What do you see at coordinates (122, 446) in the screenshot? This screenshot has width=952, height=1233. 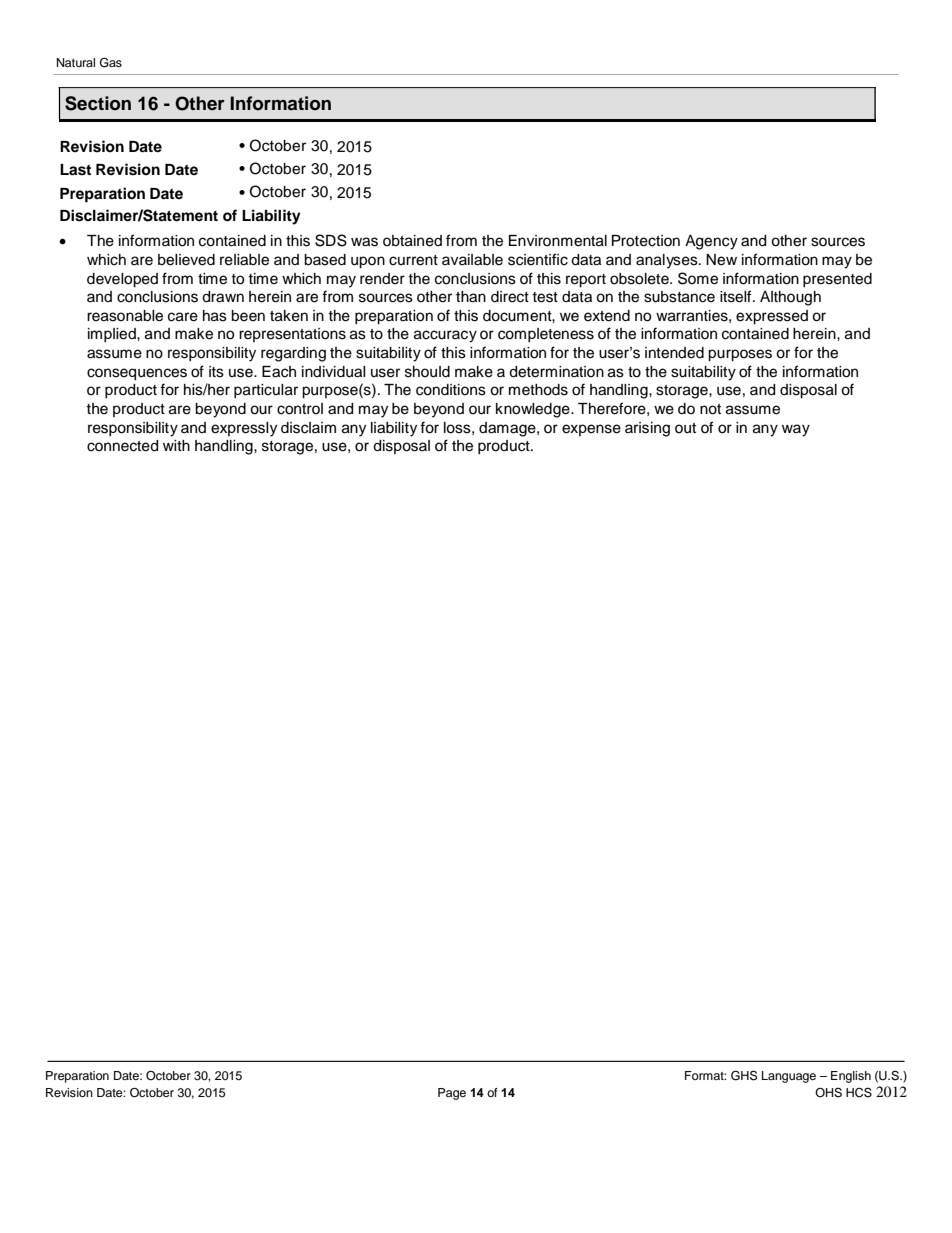 I see `connected` at bounding box center [122, 446].
